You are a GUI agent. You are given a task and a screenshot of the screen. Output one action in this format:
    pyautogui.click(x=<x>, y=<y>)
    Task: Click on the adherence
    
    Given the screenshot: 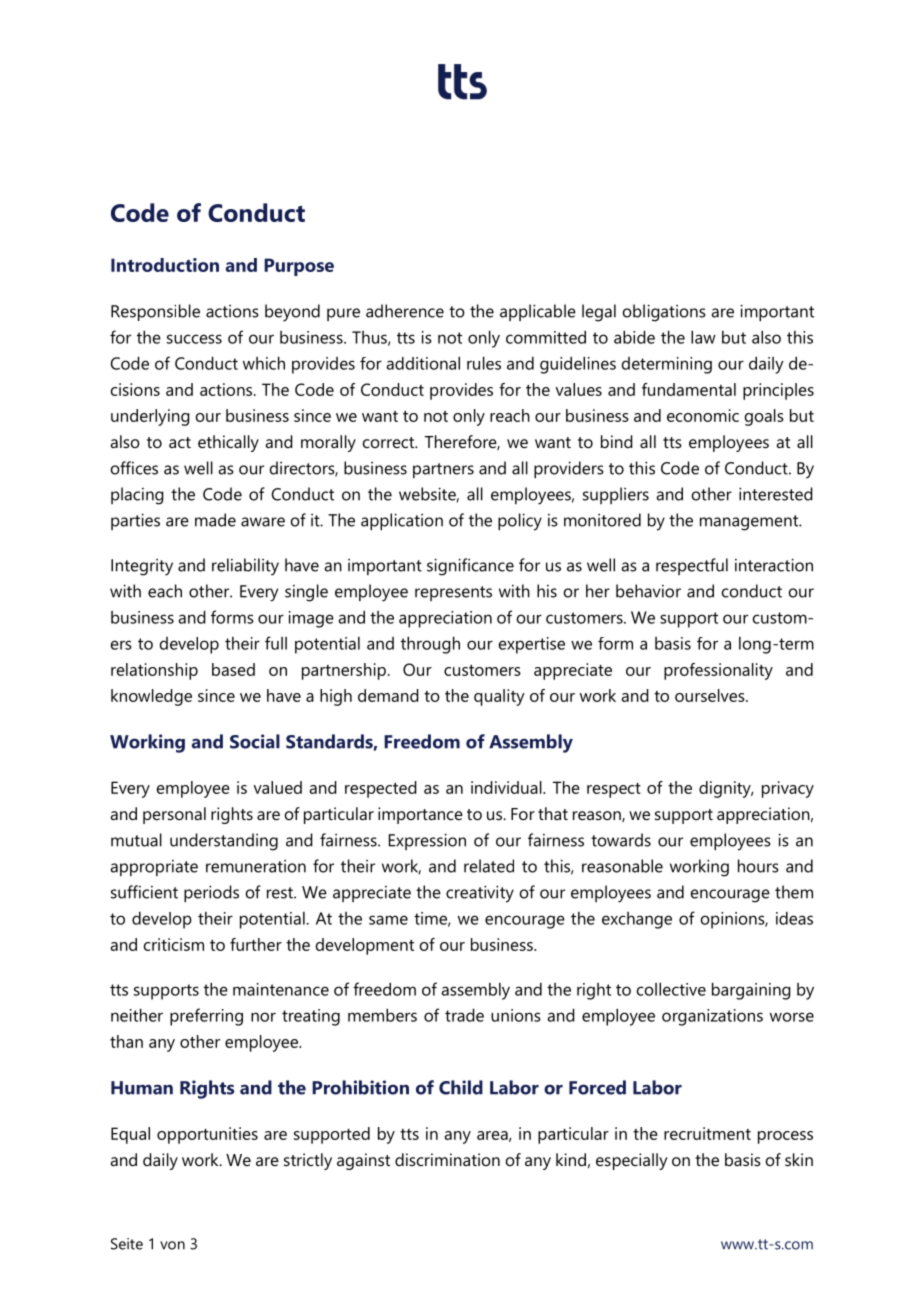 What is the action you would take?
    pyautogui.click(x=405, y=311)
